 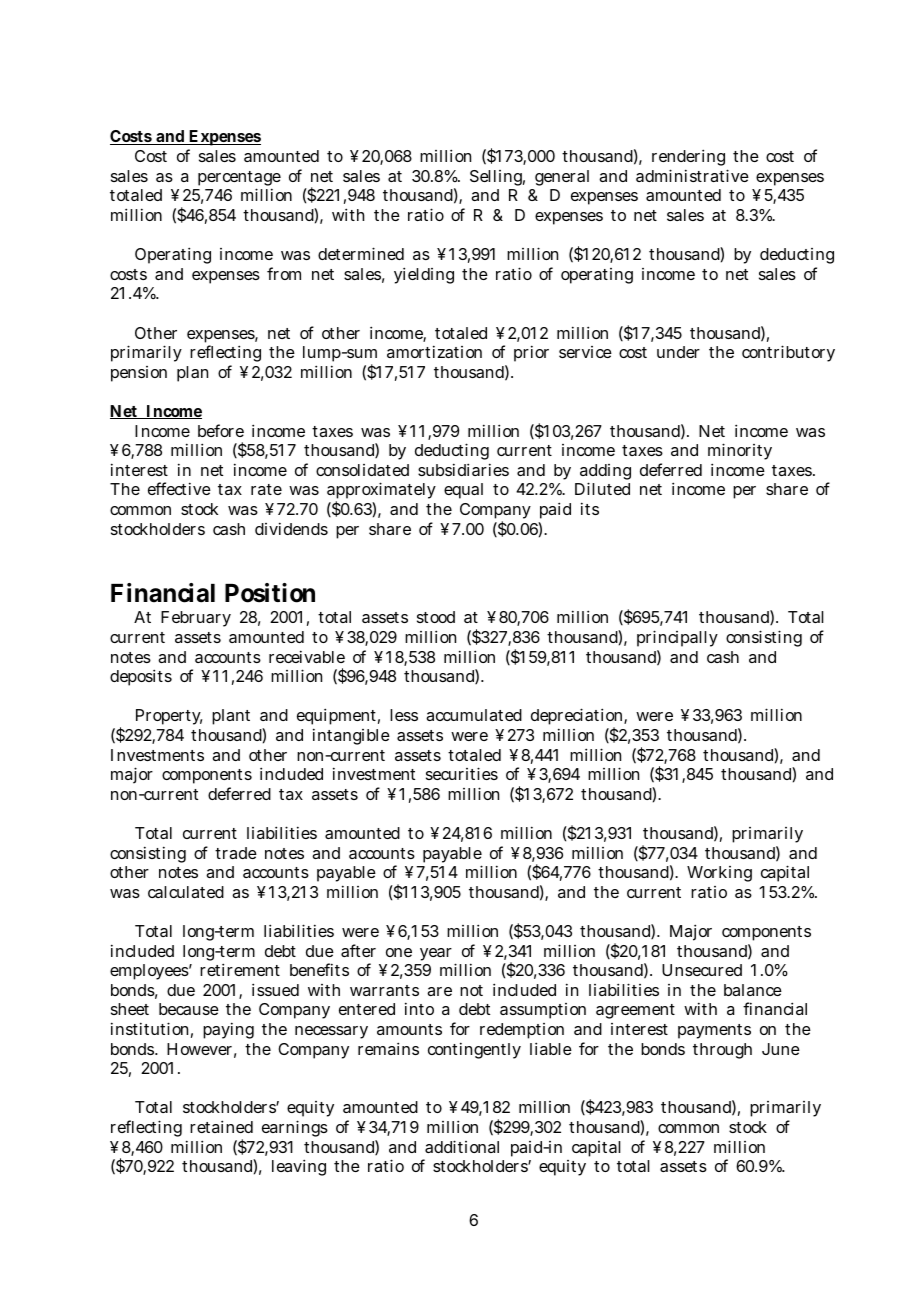 What do you see at coordinates (436, 617) in the screenshot?
I see `stood` at bounding box center [436, 617].
